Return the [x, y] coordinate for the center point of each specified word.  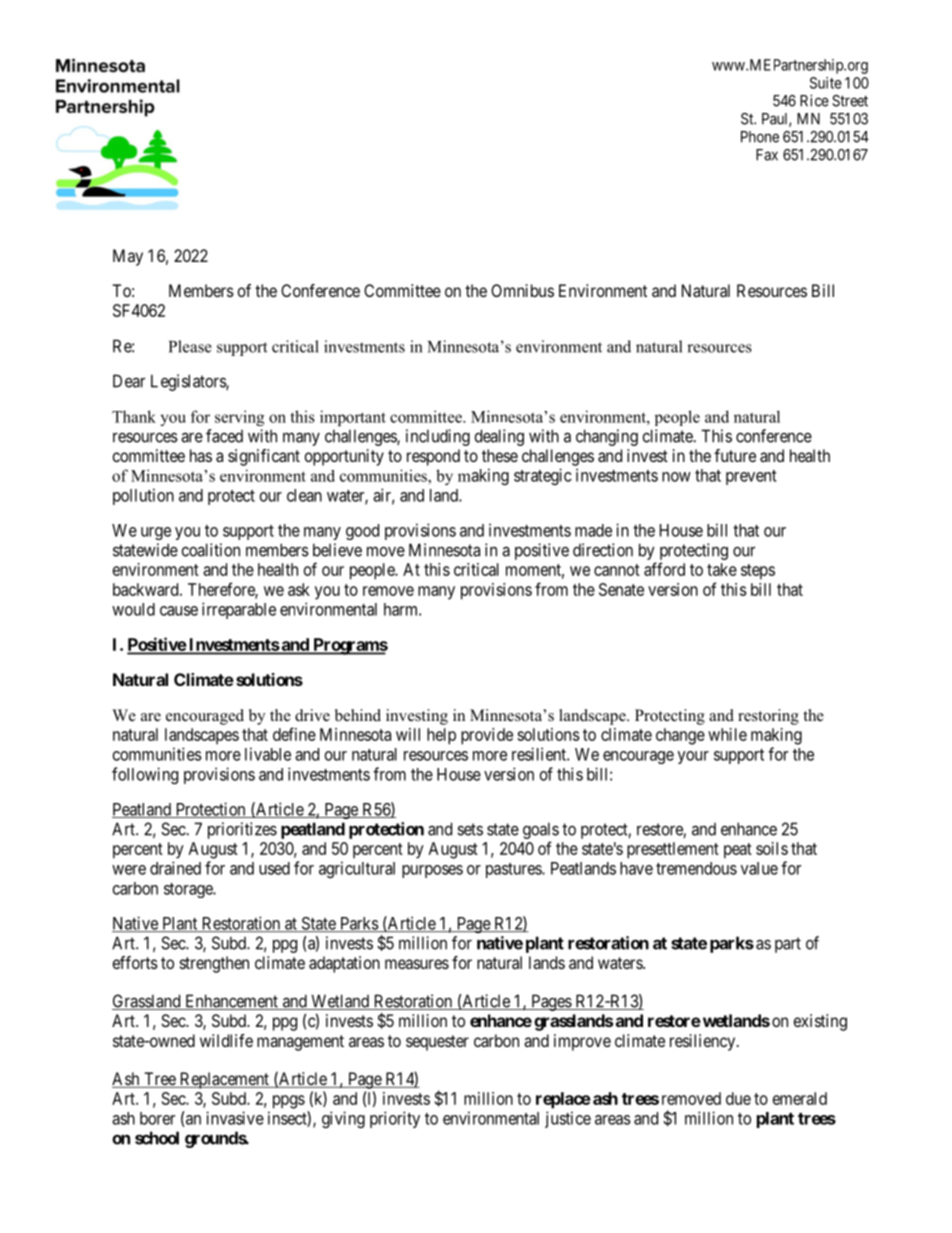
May [128, 257]
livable [268, 754]
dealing [499, 437]
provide [487, 736]
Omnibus [522, 290]
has [201, 455]
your [693, 757]
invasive [235, 1118]
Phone [760, 137]
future [735, 455]
